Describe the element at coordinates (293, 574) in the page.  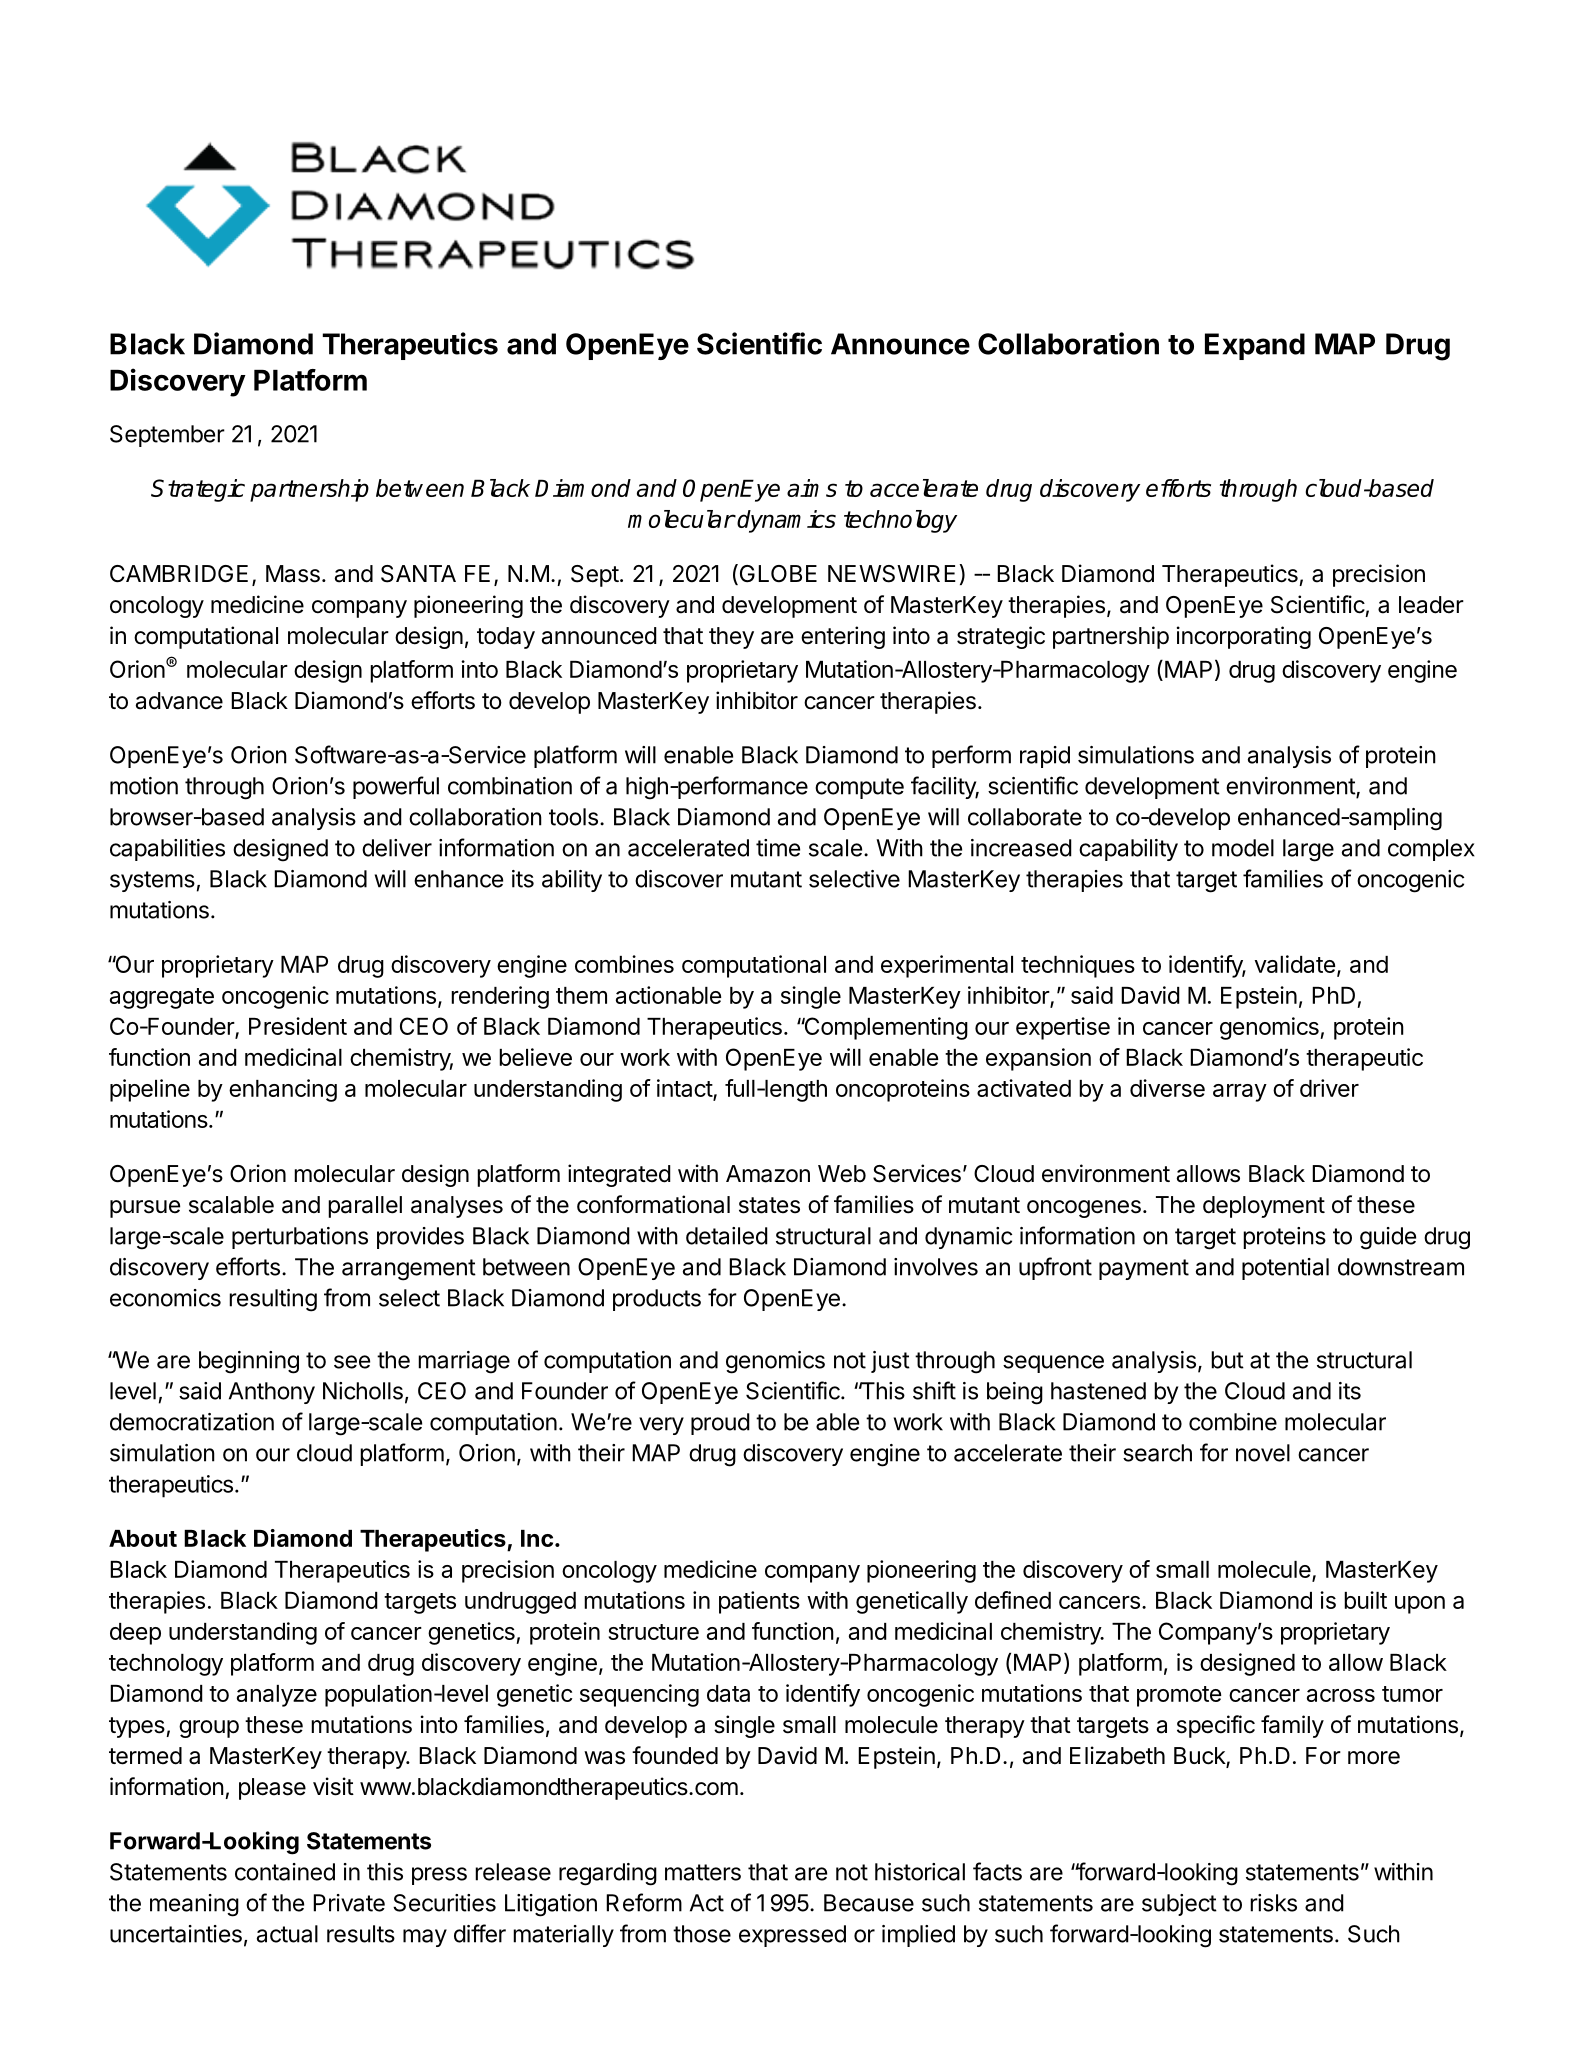
I see `Mass` at that location.
